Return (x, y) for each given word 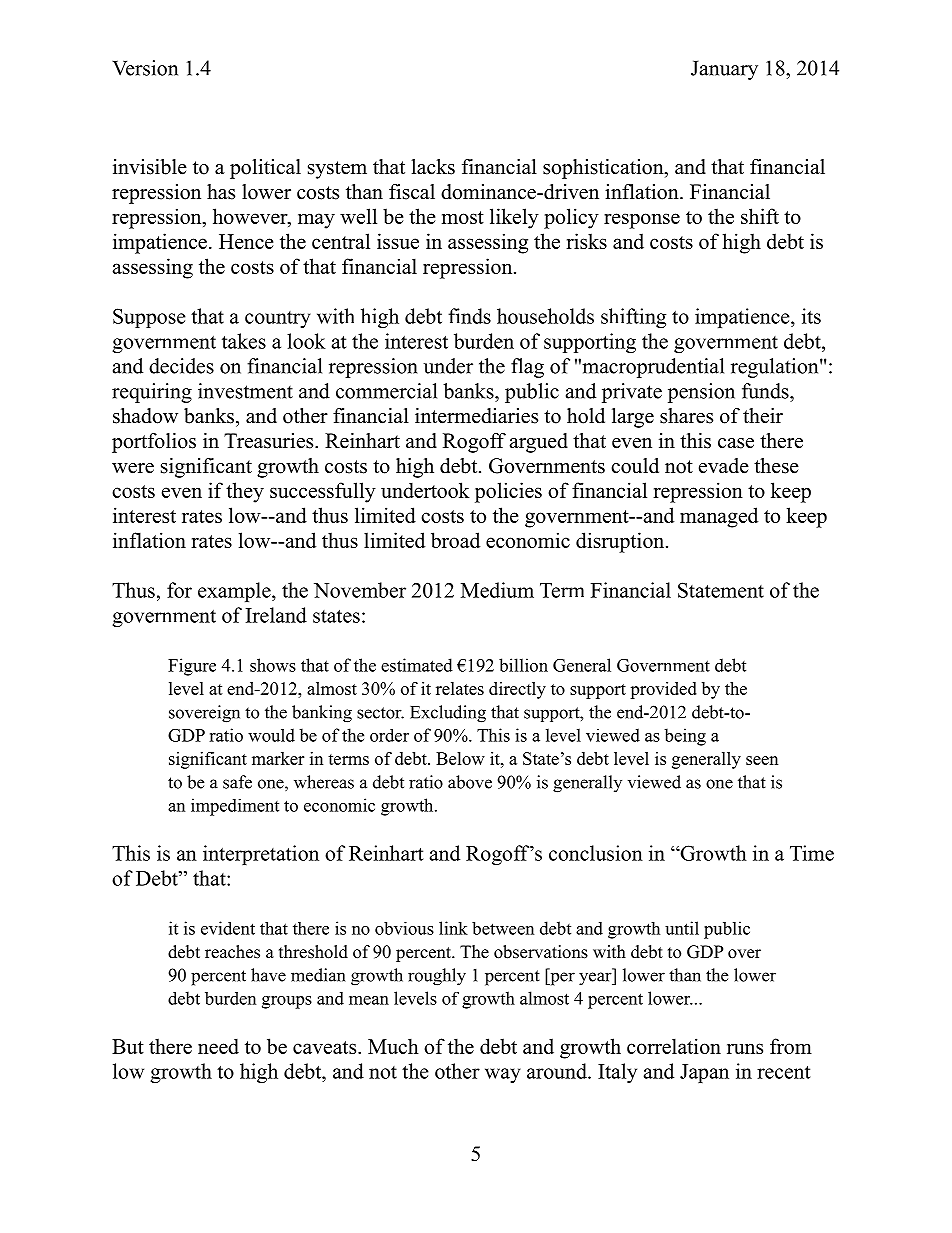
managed (719, 517)
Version (145, 68)
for (179, 590)
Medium (497, 590)
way (503, 1075)
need (218, 1046)
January (724, 70)
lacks (433, 167)
